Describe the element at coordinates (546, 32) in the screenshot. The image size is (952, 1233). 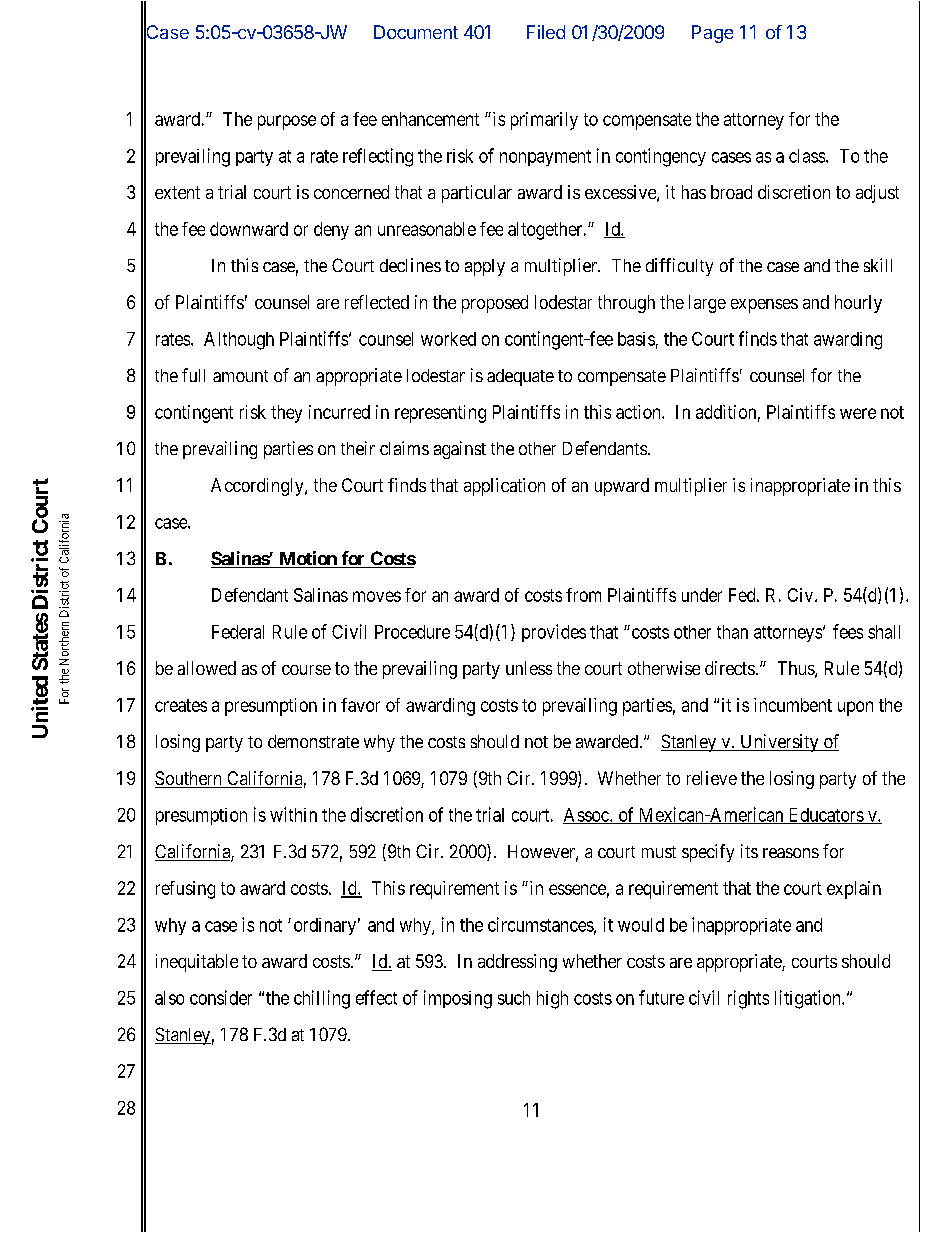
I see `Filed` at that location.
